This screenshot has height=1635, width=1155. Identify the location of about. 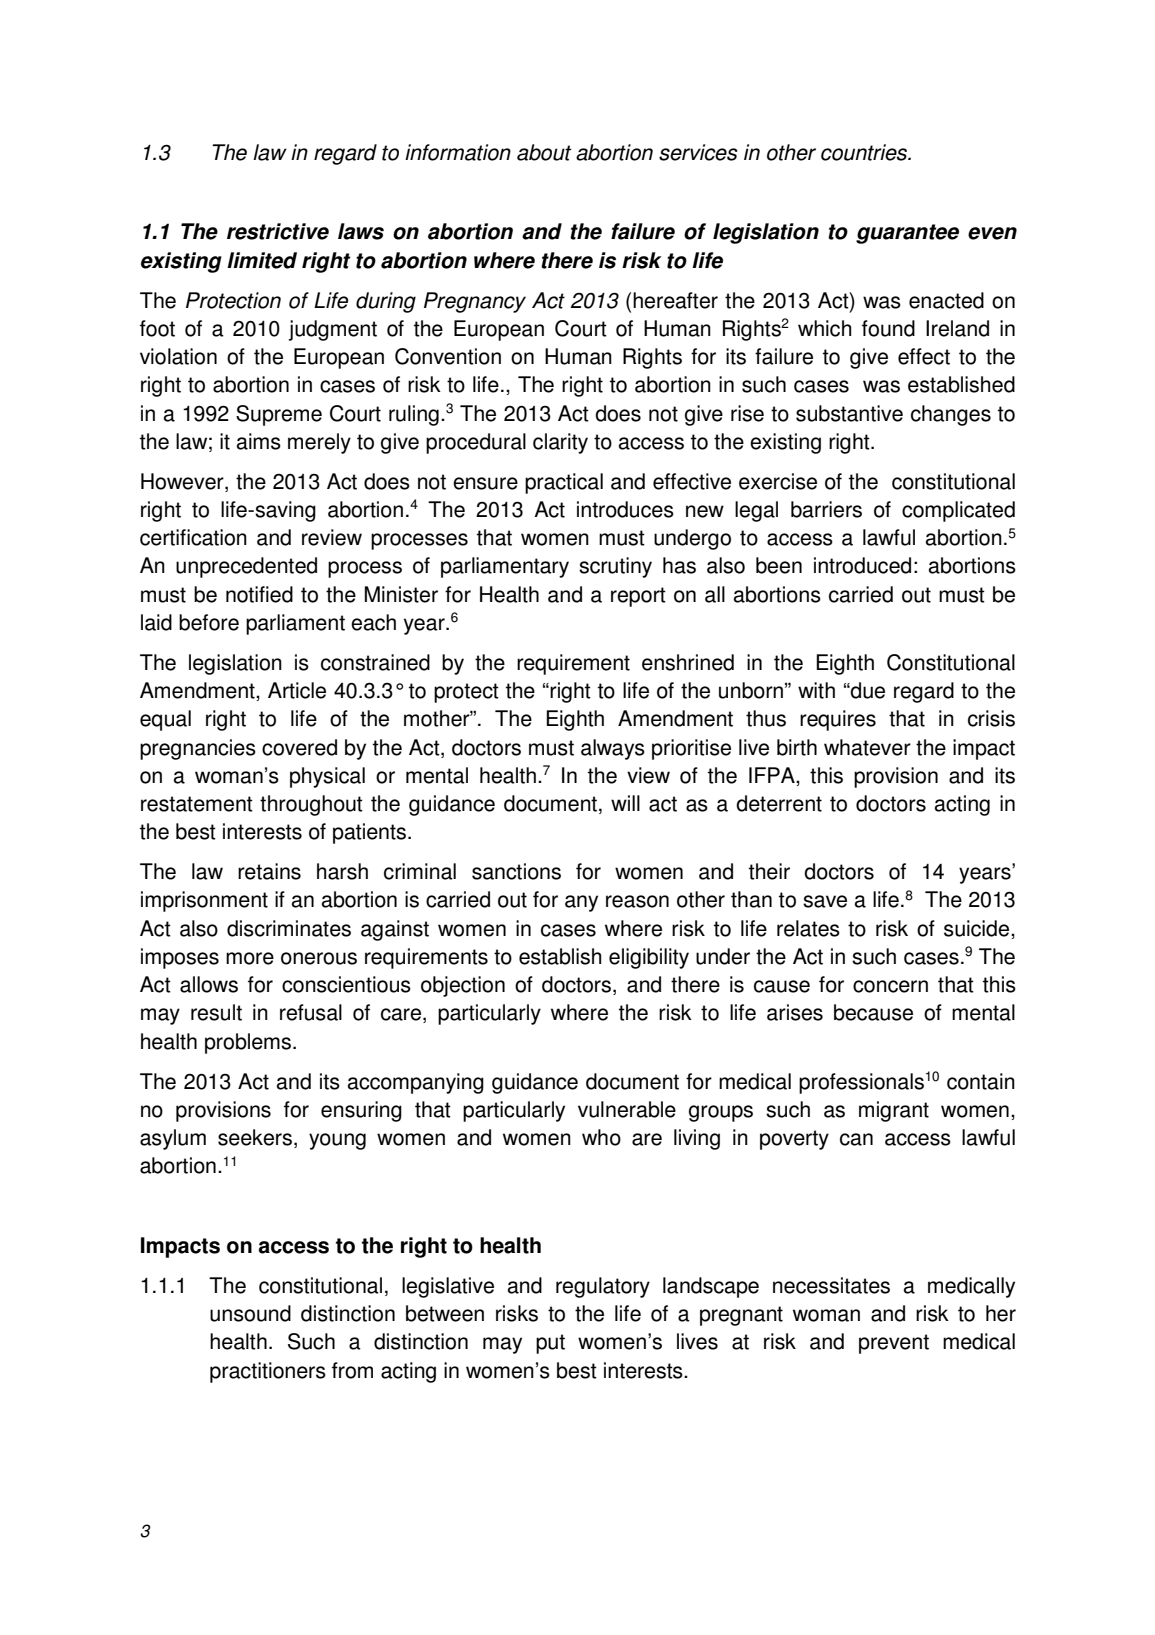
(544, 152).
